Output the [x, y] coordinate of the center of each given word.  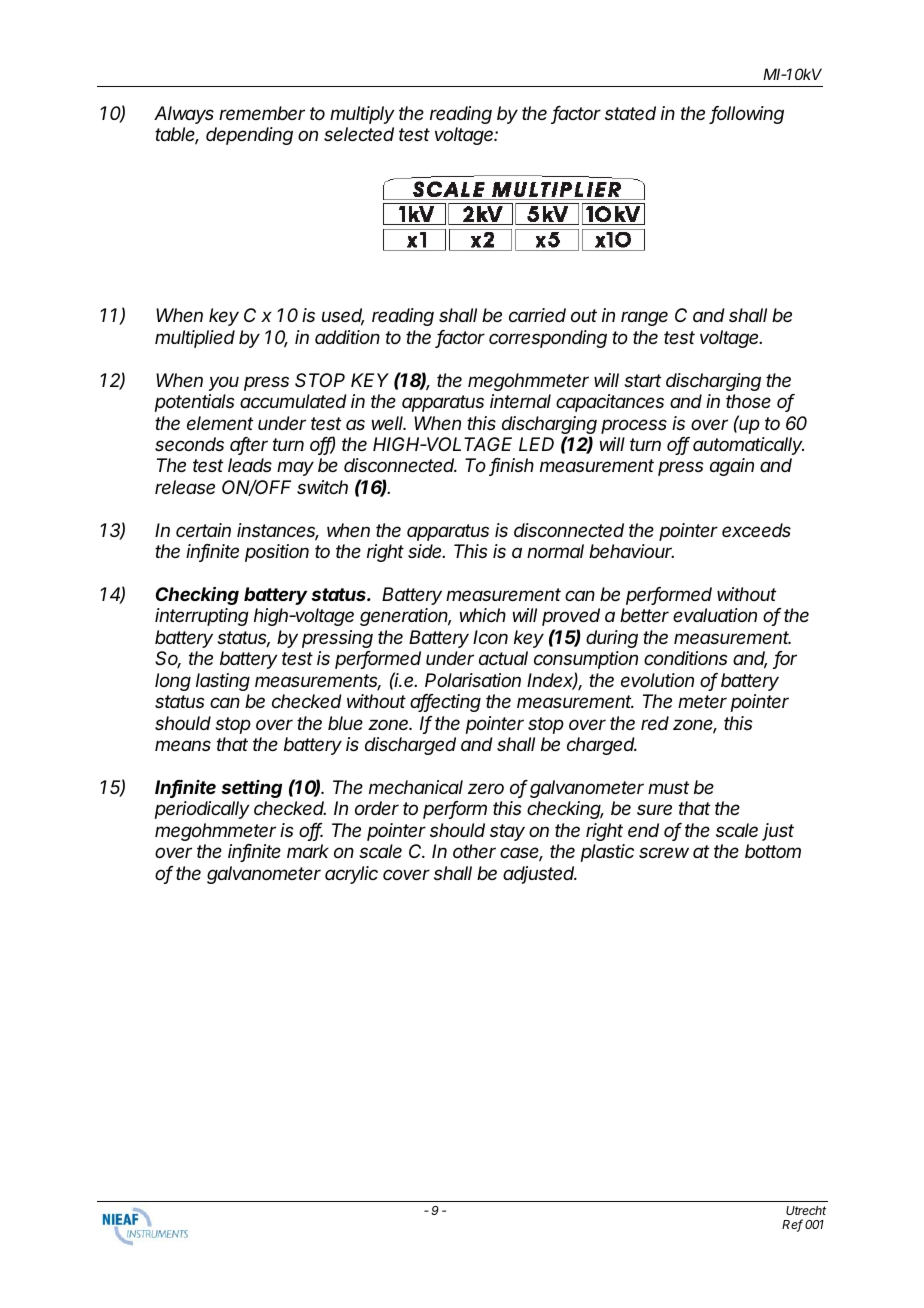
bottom [773, 851]
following [747, 115]
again [732, 467]
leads [250, 465]
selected [359, 134]
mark [308, 851]
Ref [792, 1225]
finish [512, 467]
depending [249, 136]
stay [507, 832]
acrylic [351, 875]
